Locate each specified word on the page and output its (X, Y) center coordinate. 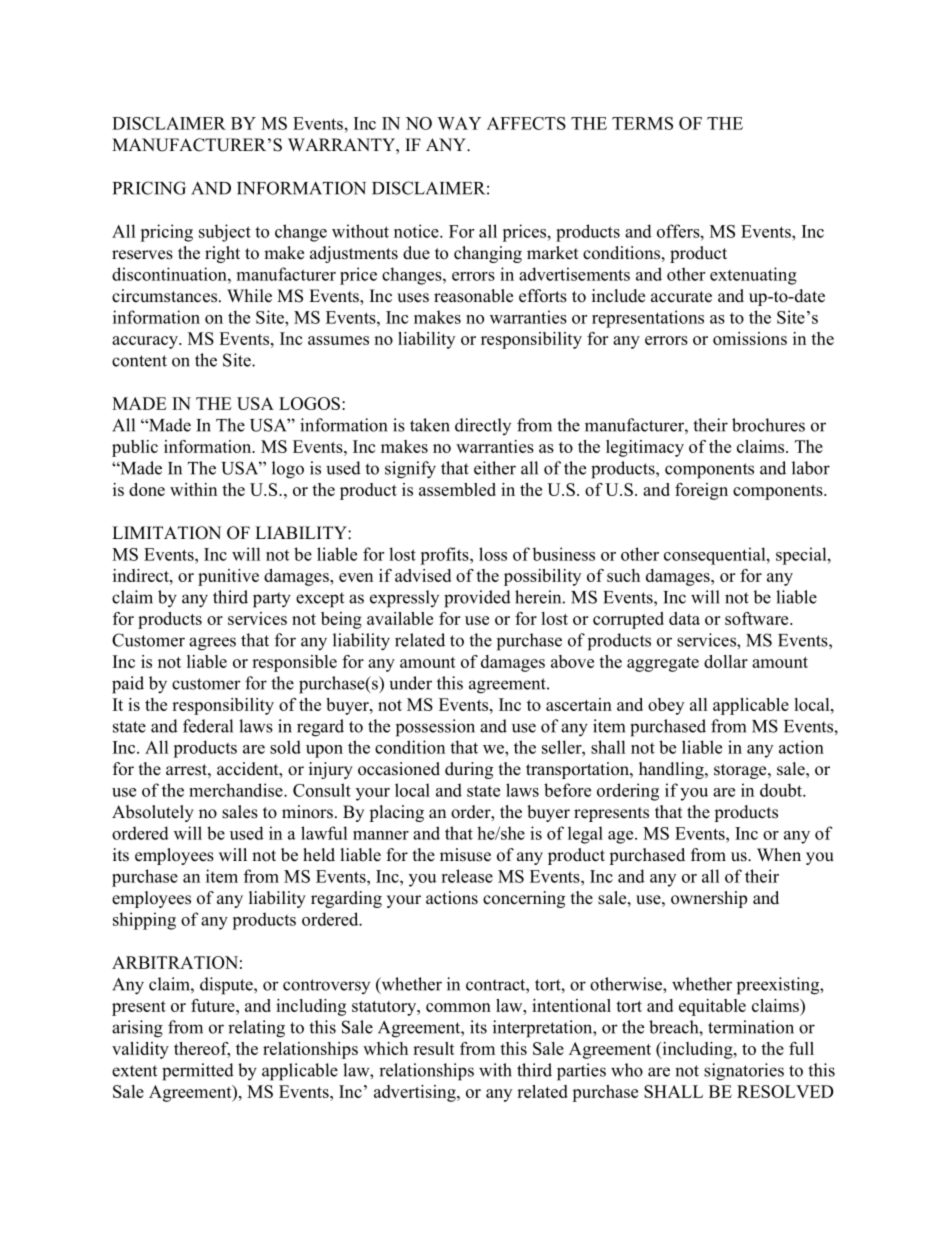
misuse (465, 855)
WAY (459, 123)
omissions (750, 338)
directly (483, 426)
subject (225, 233)
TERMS (642, 123)
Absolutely (153, 813)
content (139, 361)
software (758, 618)
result (434, 1048)
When (779, 855)
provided (477, 599)
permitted (198, 1072)
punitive (228, 577)
